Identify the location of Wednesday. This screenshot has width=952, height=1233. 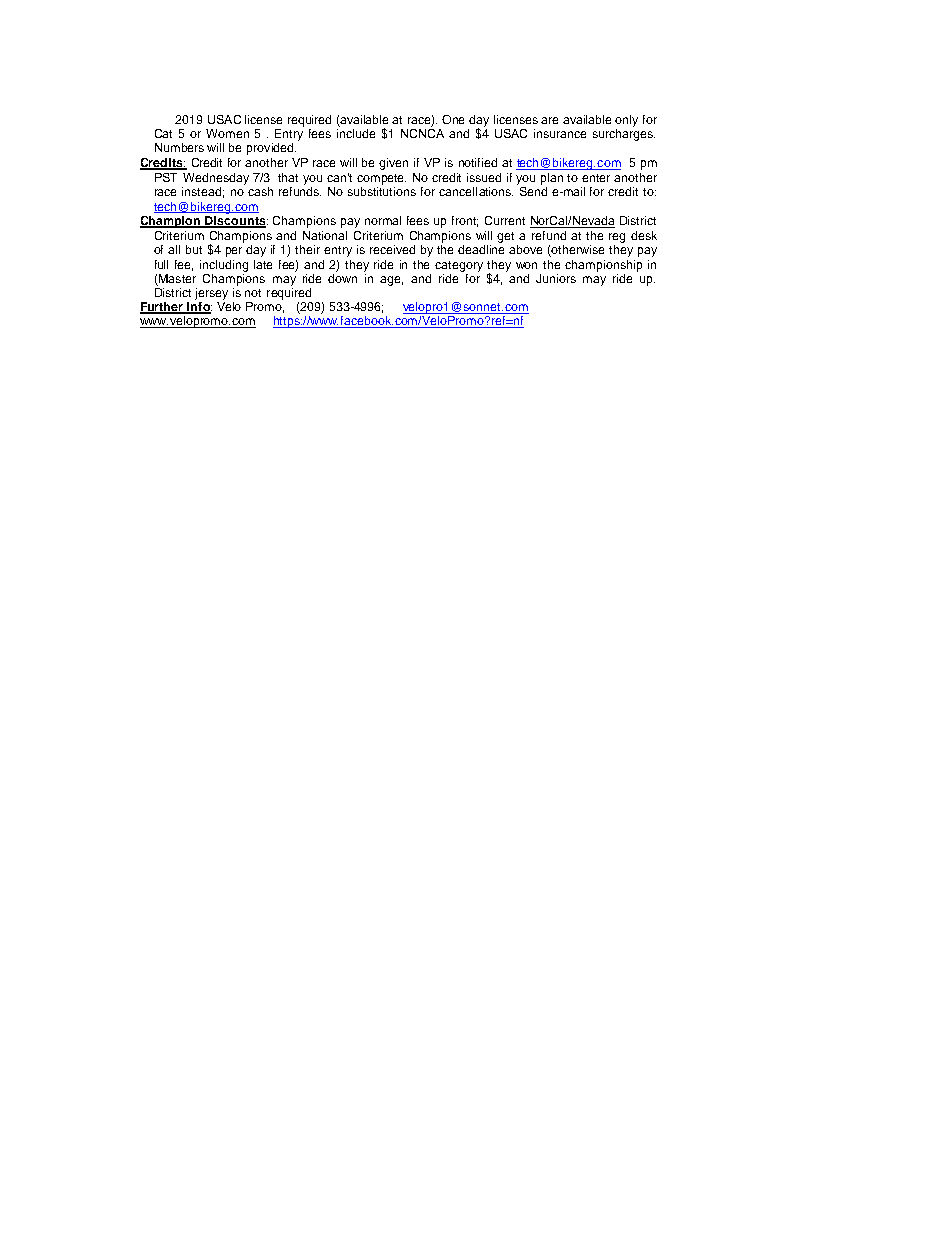
(216, 179).
